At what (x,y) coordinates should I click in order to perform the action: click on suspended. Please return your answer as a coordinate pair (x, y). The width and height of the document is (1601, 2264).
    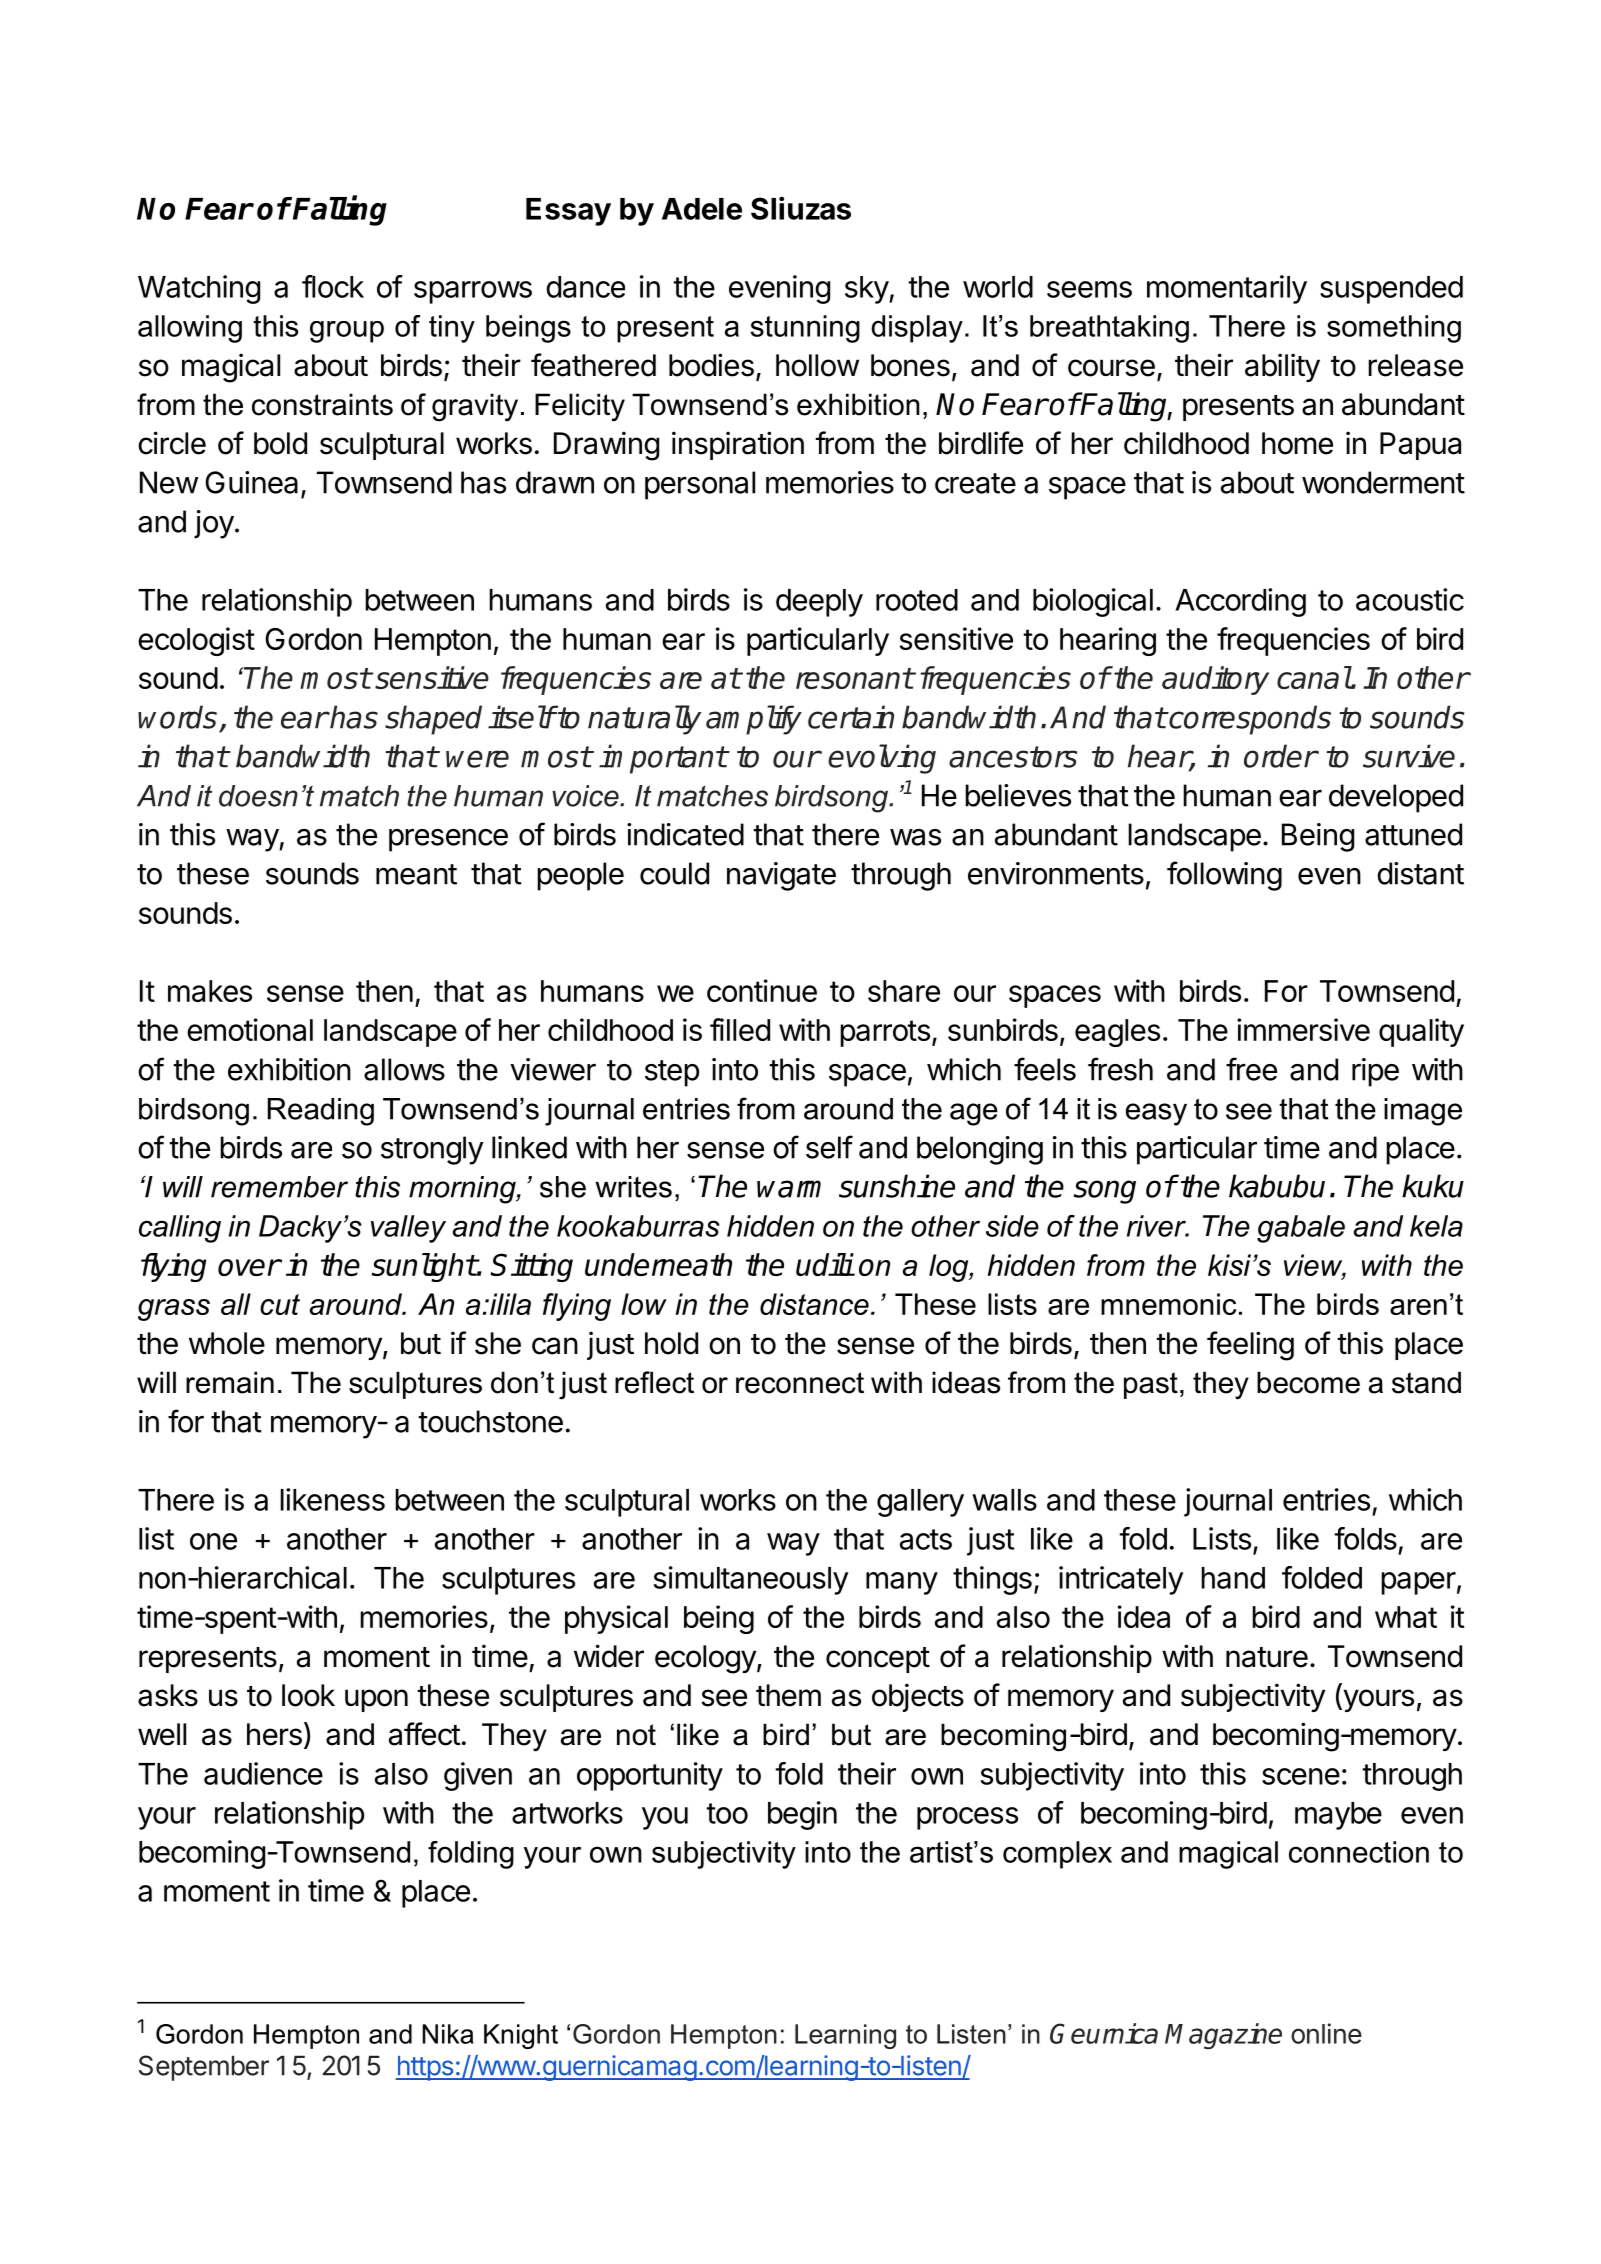
    Looking at the image, I should click on (1391, 290).
